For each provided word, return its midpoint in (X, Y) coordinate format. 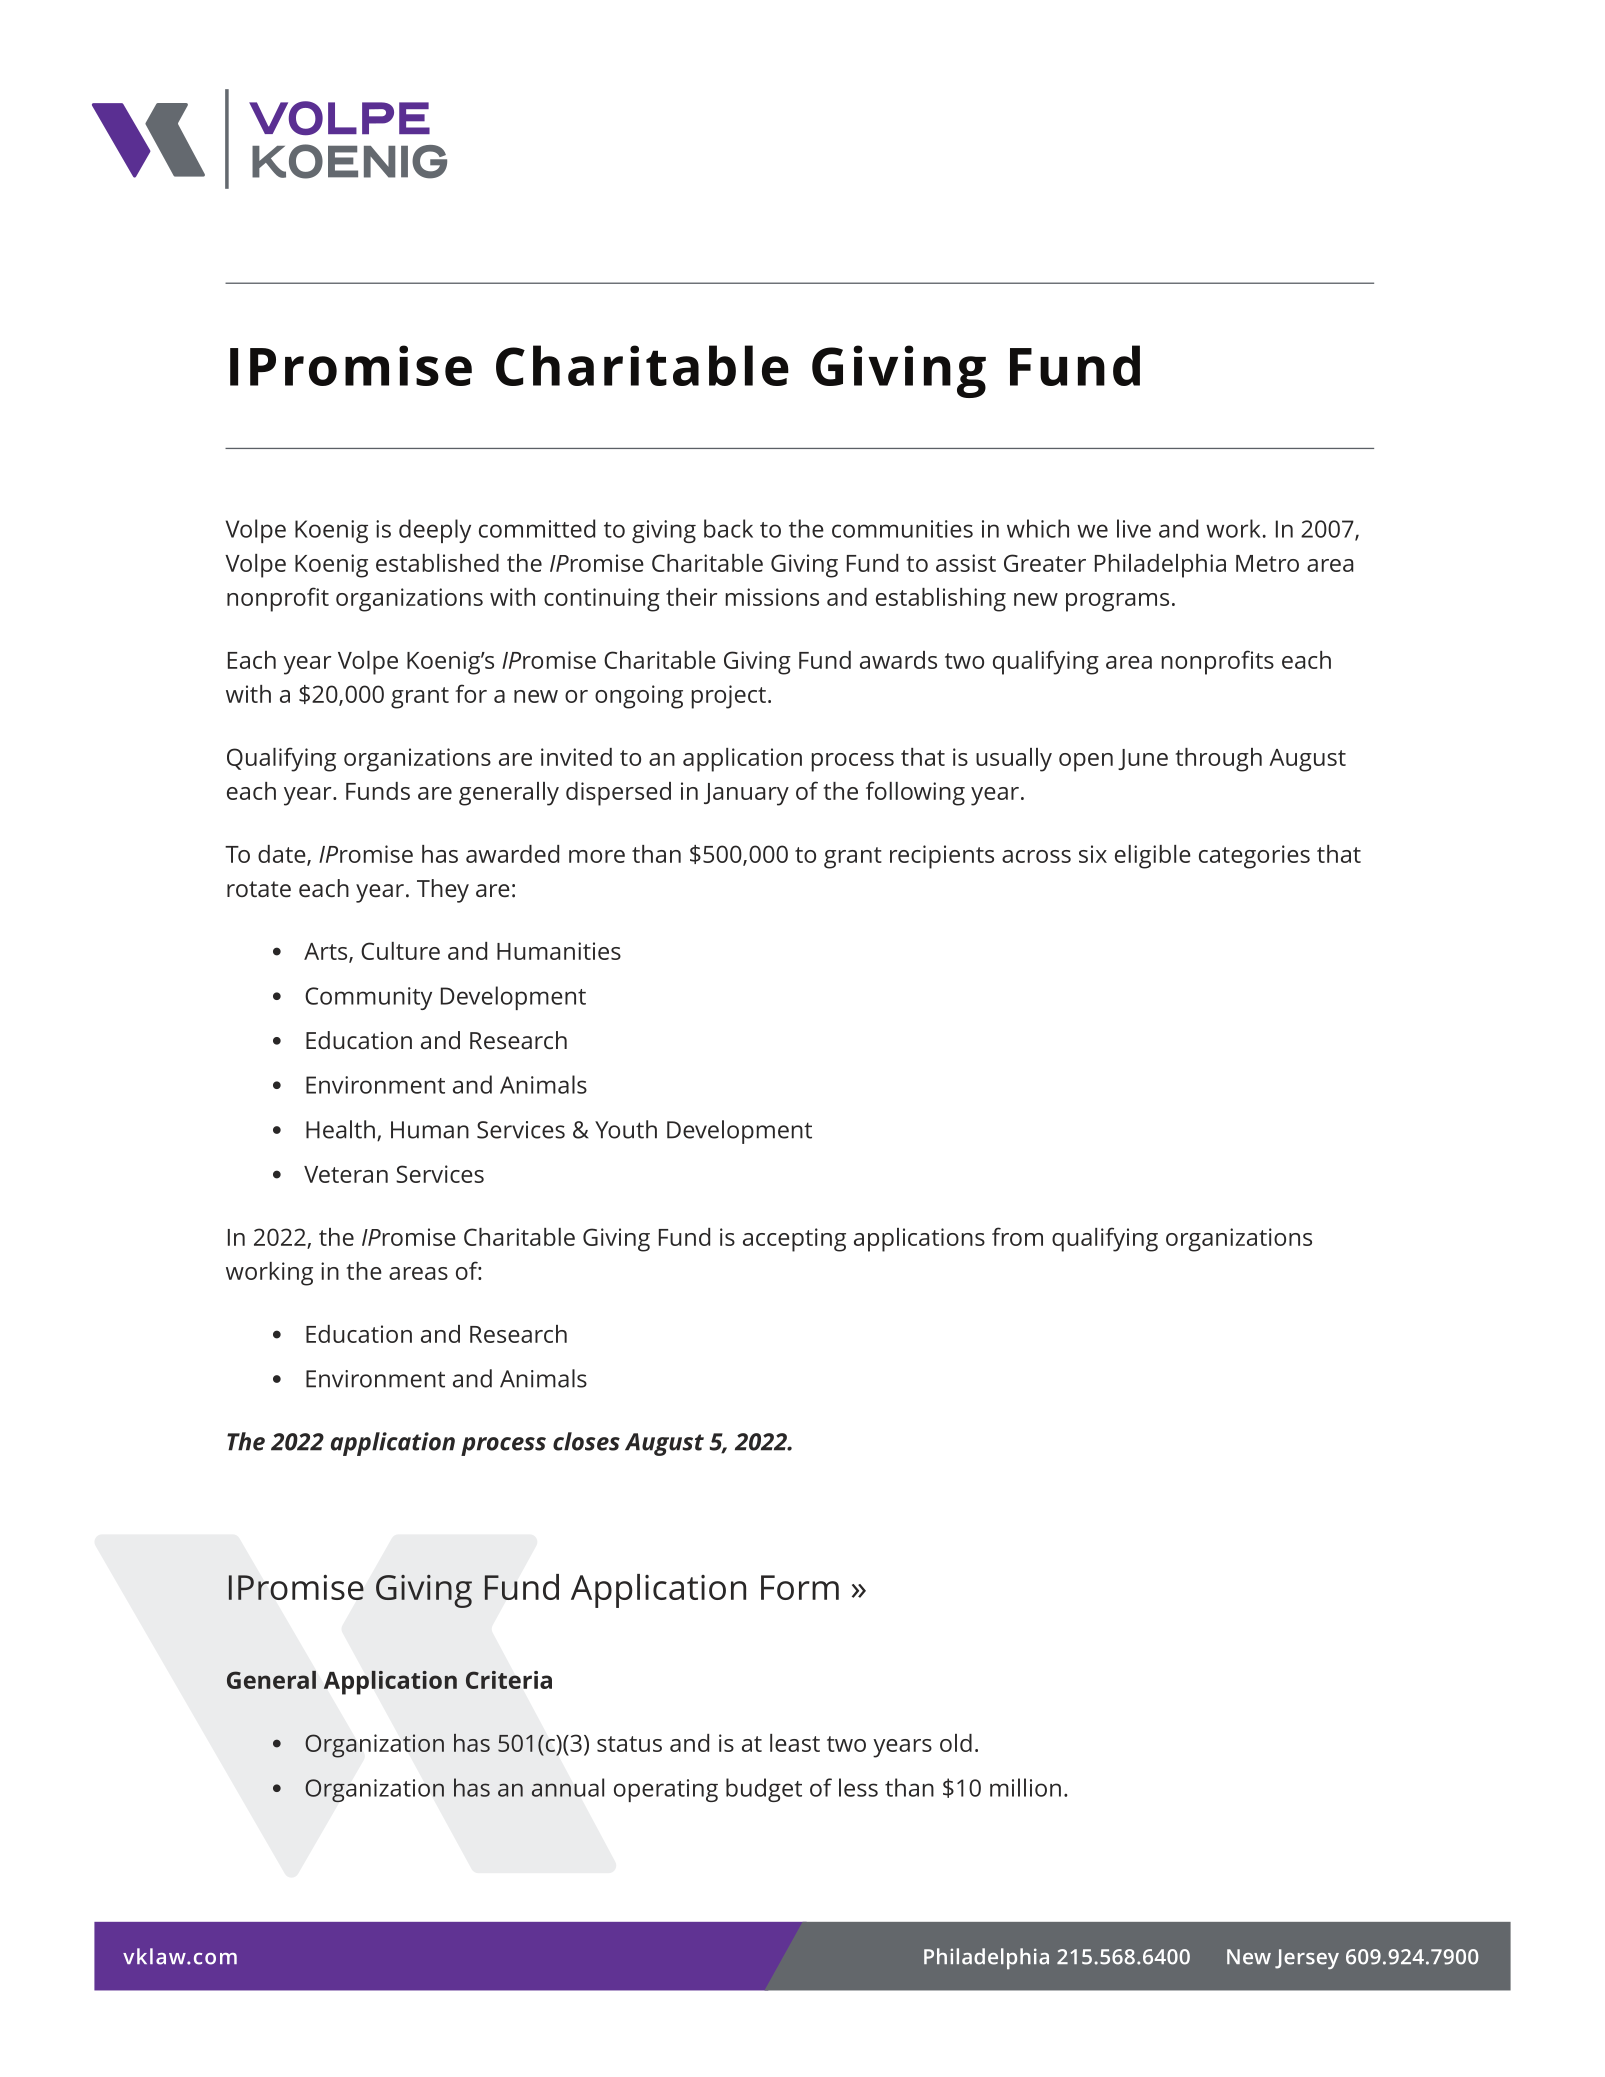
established (437, 563)
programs (1117, 602)
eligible (1153, 857)
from (1017, 1236)
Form (800, 1587)
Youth (626, 1129)
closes (586, 1441)
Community (368, 998)
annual (568, 1787)
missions (772, 597)
